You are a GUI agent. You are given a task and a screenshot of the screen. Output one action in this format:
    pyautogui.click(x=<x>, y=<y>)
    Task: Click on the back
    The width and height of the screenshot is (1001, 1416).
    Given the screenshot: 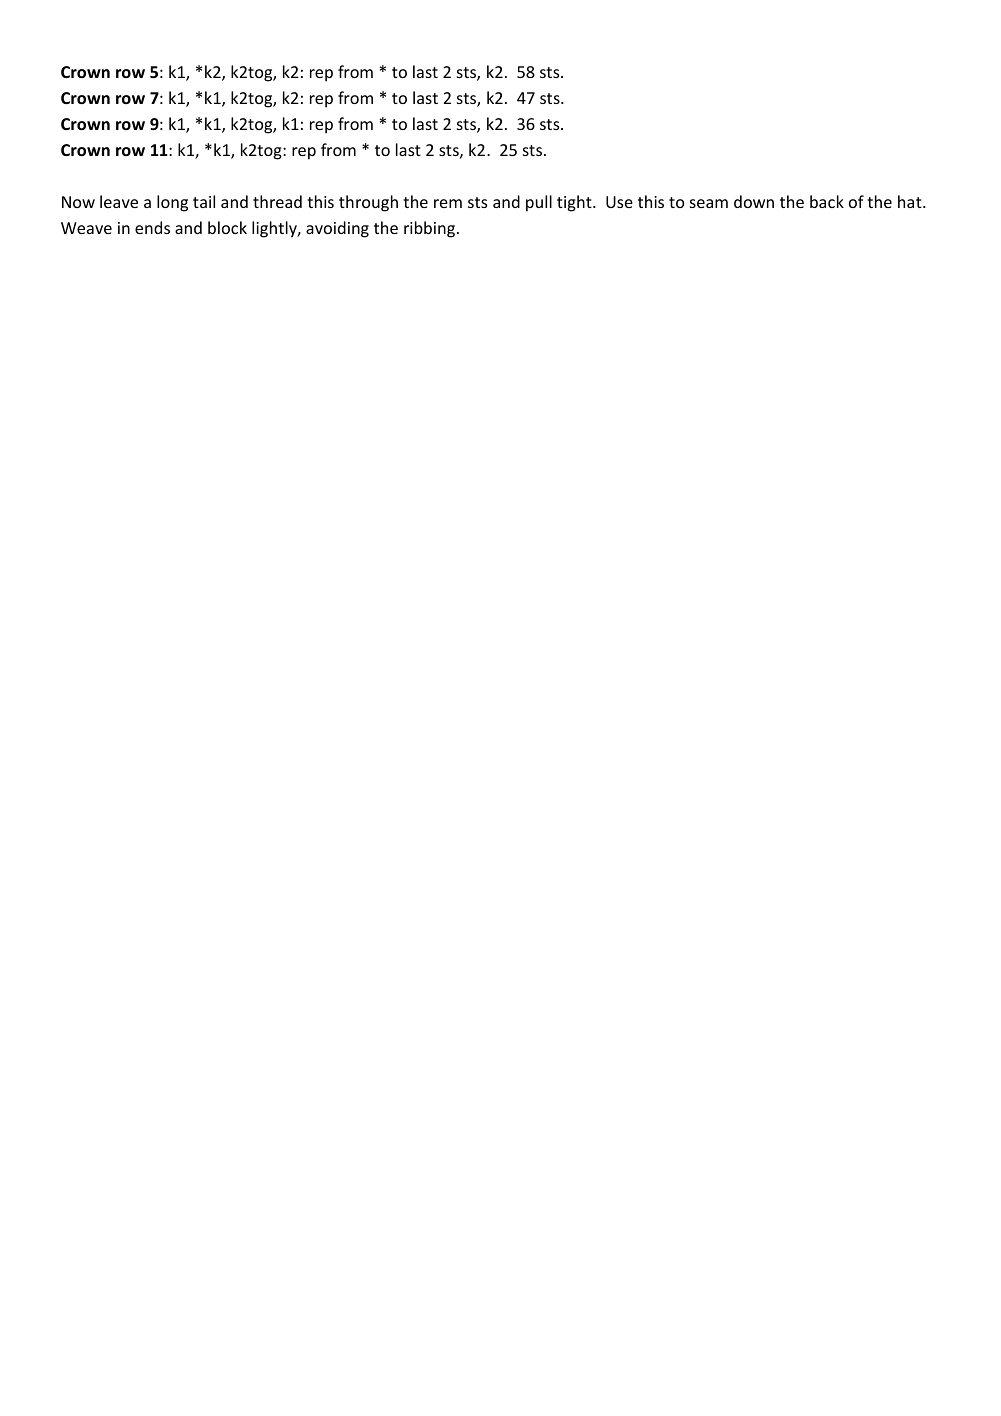 What is the action you would take?
    pyautogui.click(x=827, y=201)
